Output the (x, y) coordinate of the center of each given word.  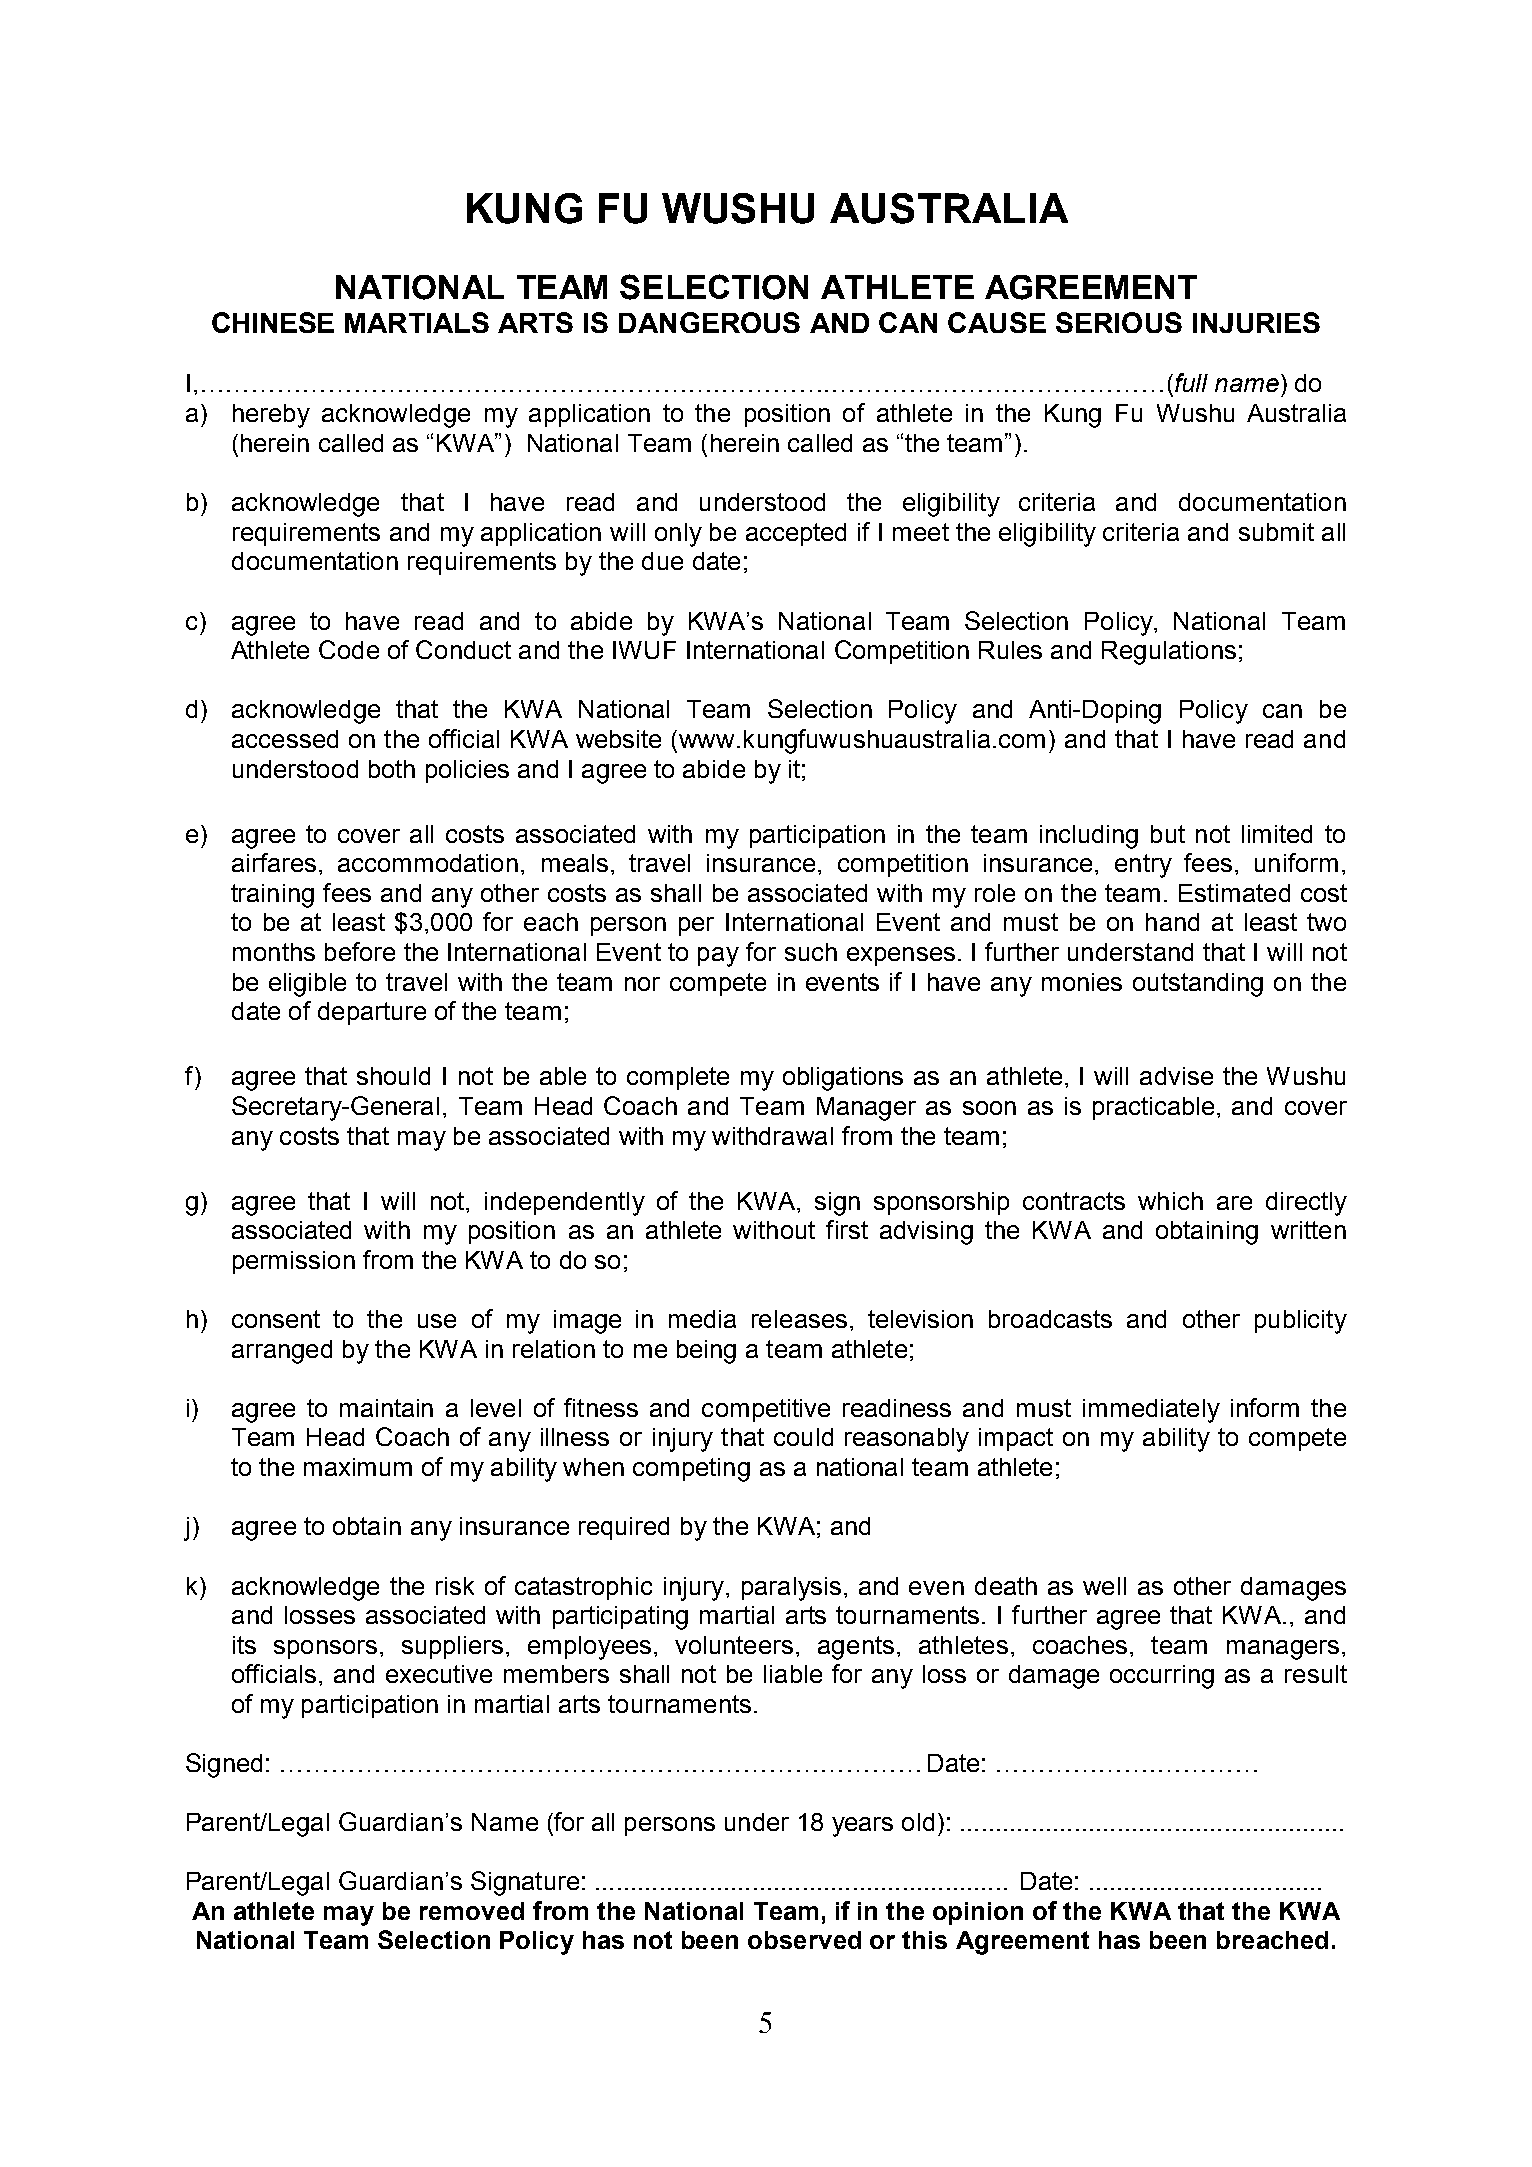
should (393, 1076)
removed (472, 1911)
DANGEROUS (709, 322)
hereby (271, 416)
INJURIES (1256, 322)
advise (1176, 1076)
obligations (843, 1079)
